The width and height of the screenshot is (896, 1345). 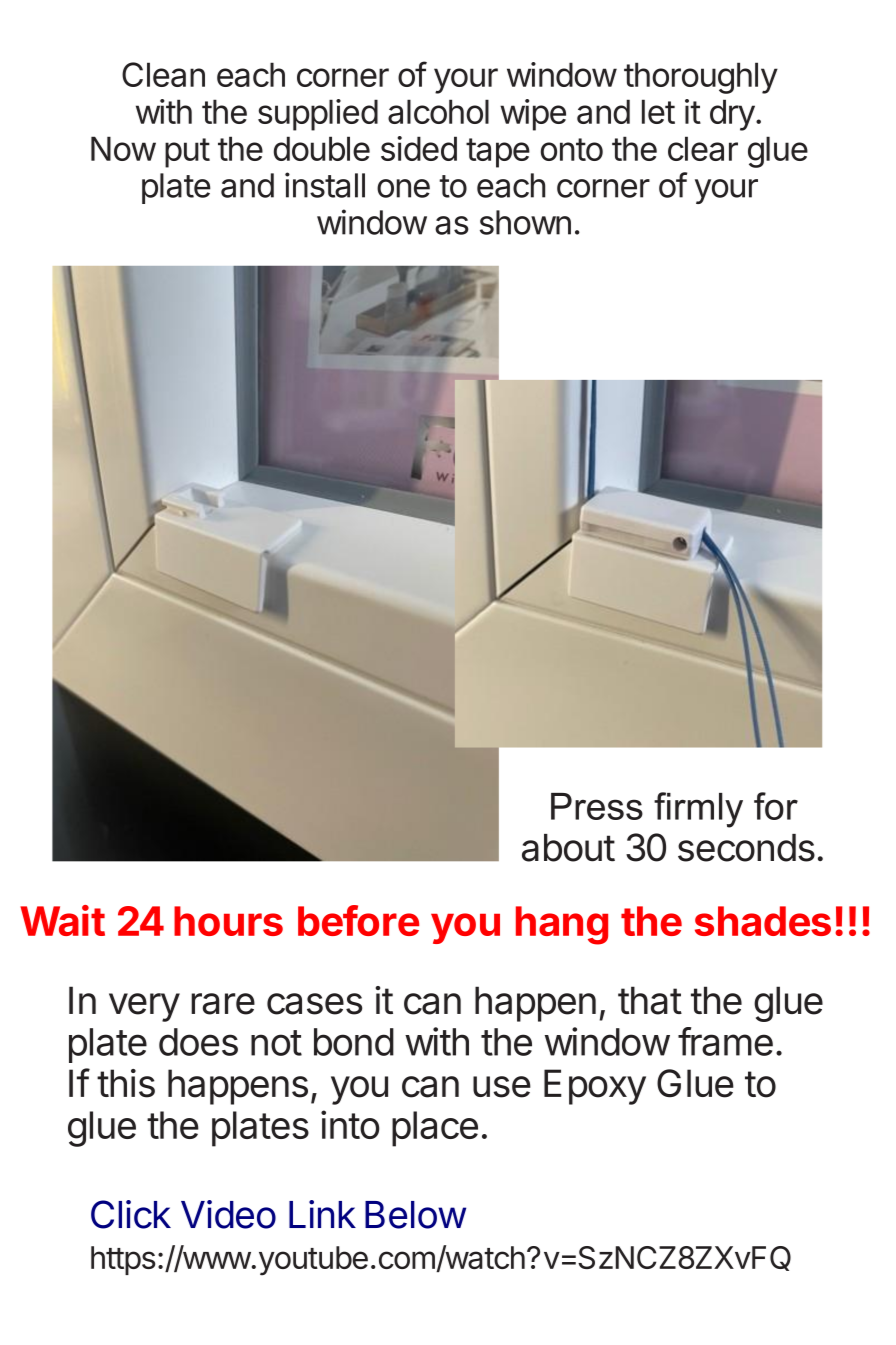 I want to click on hours, so click(x=228, y=921).
